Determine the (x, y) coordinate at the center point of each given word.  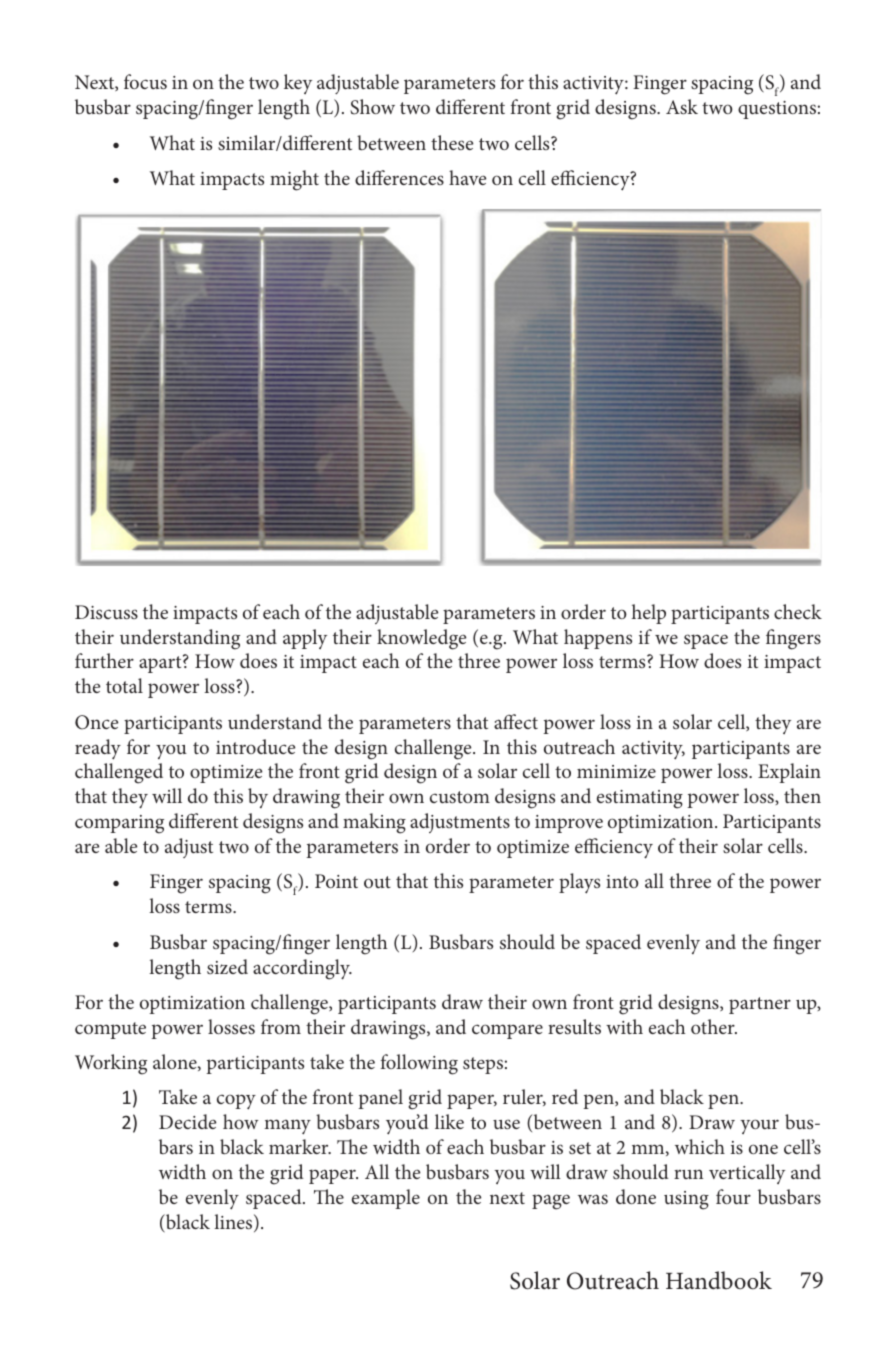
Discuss (106, 612)
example (386, 1199)
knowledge (421, 639)
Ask (682, 106)
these (452, 142)
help (649, 614)
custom (460, 797)
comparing (119, 824)
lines (234, 1223)
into (622, 881)
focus (145, 81)
